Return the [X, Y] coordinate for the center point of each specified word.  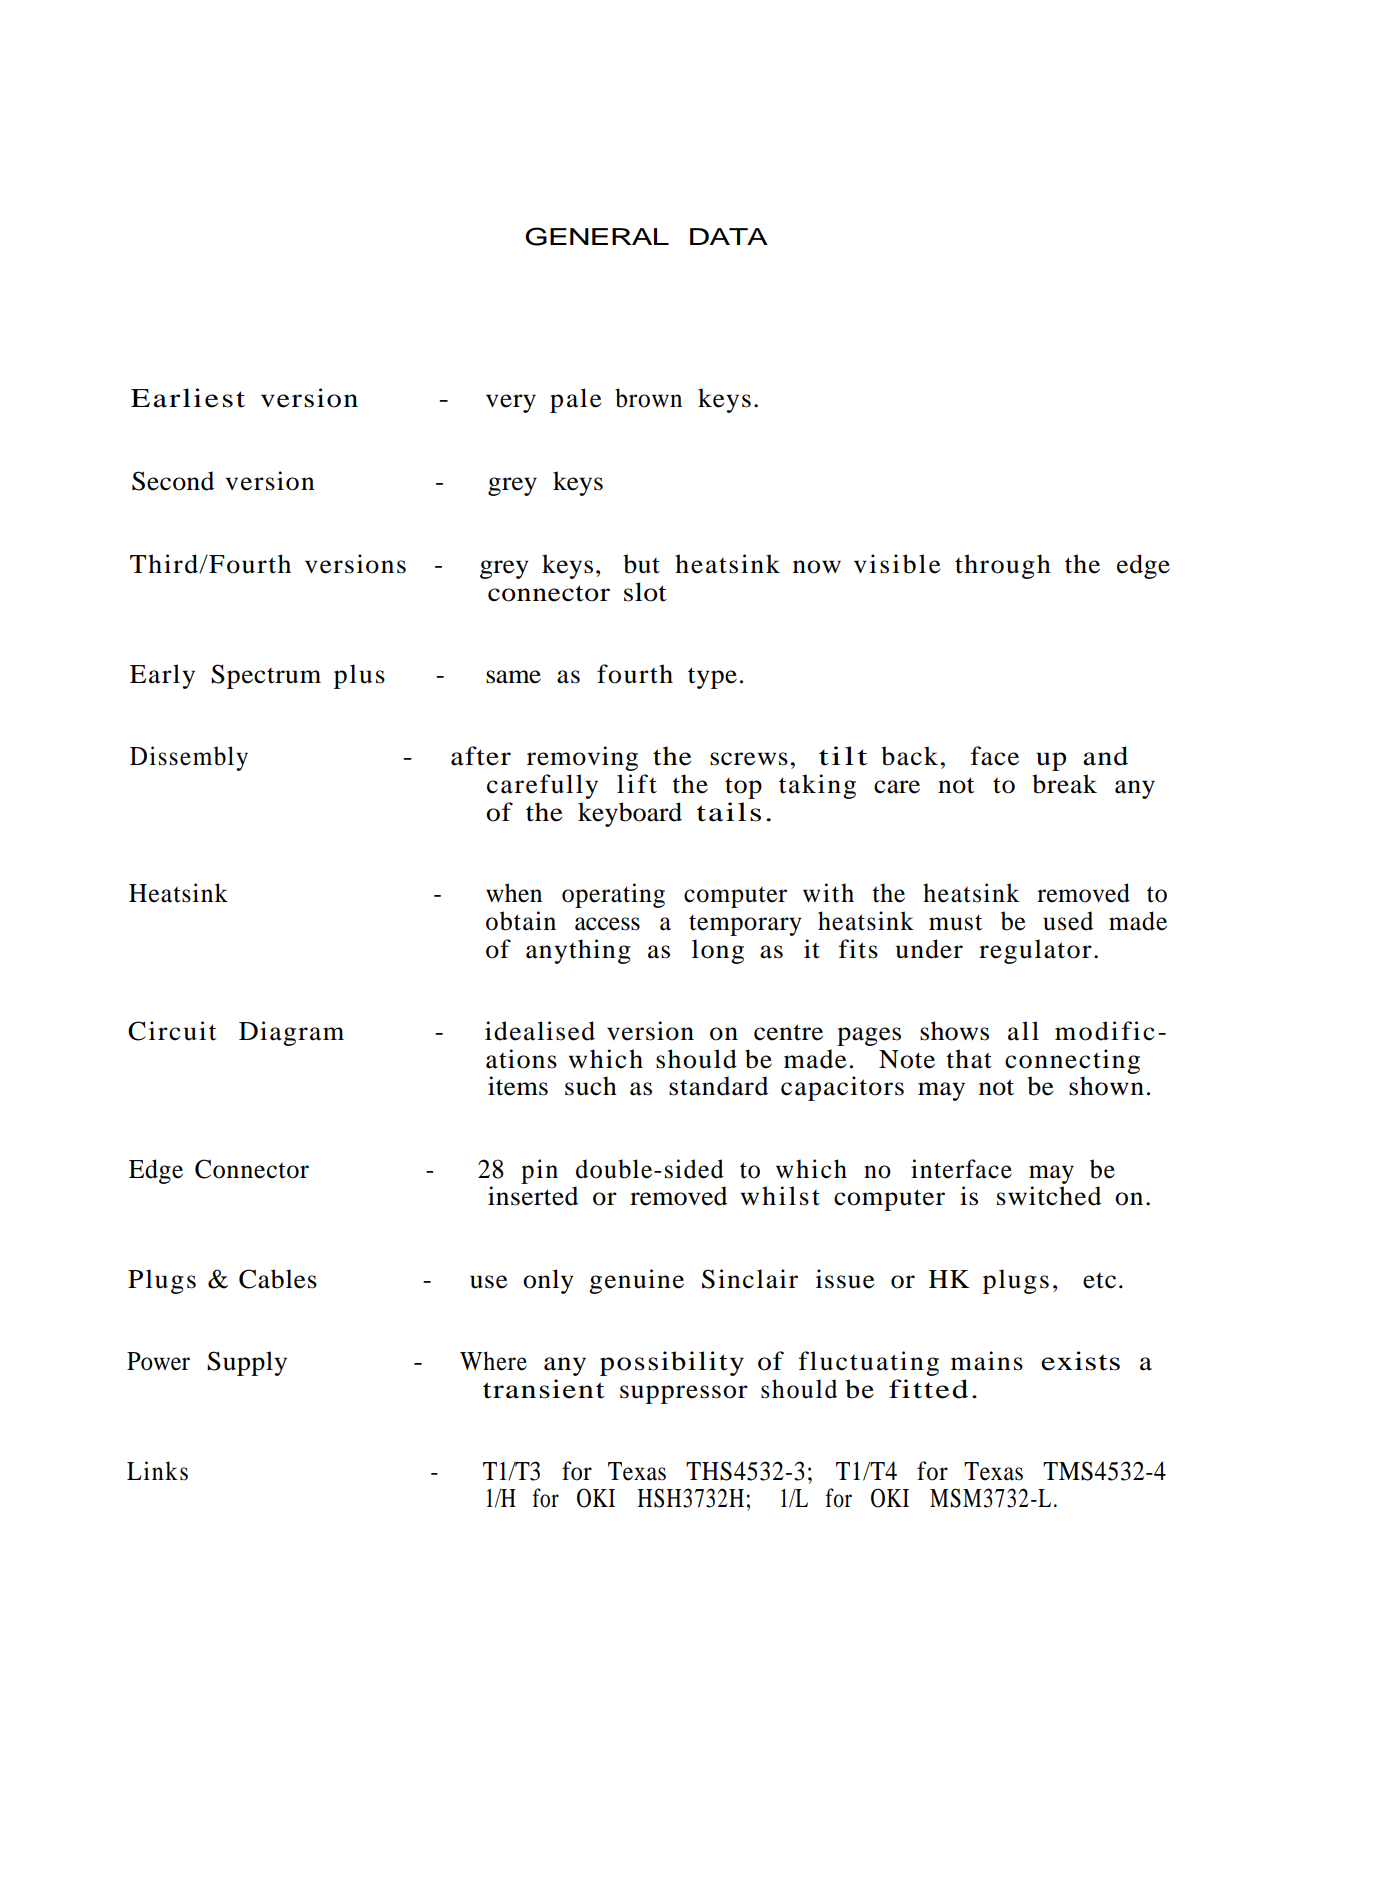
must [955, 922]
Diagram [291, 1033]
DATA [729, 236]
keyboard [630, 814]
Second [173, 481]
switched [1049, 1196]
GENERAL [597, 236]
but [641, 564]
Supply [247, 1363]
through [1003, 566]
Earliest [188, 398]
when [514, 893]
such [591, 1086]
